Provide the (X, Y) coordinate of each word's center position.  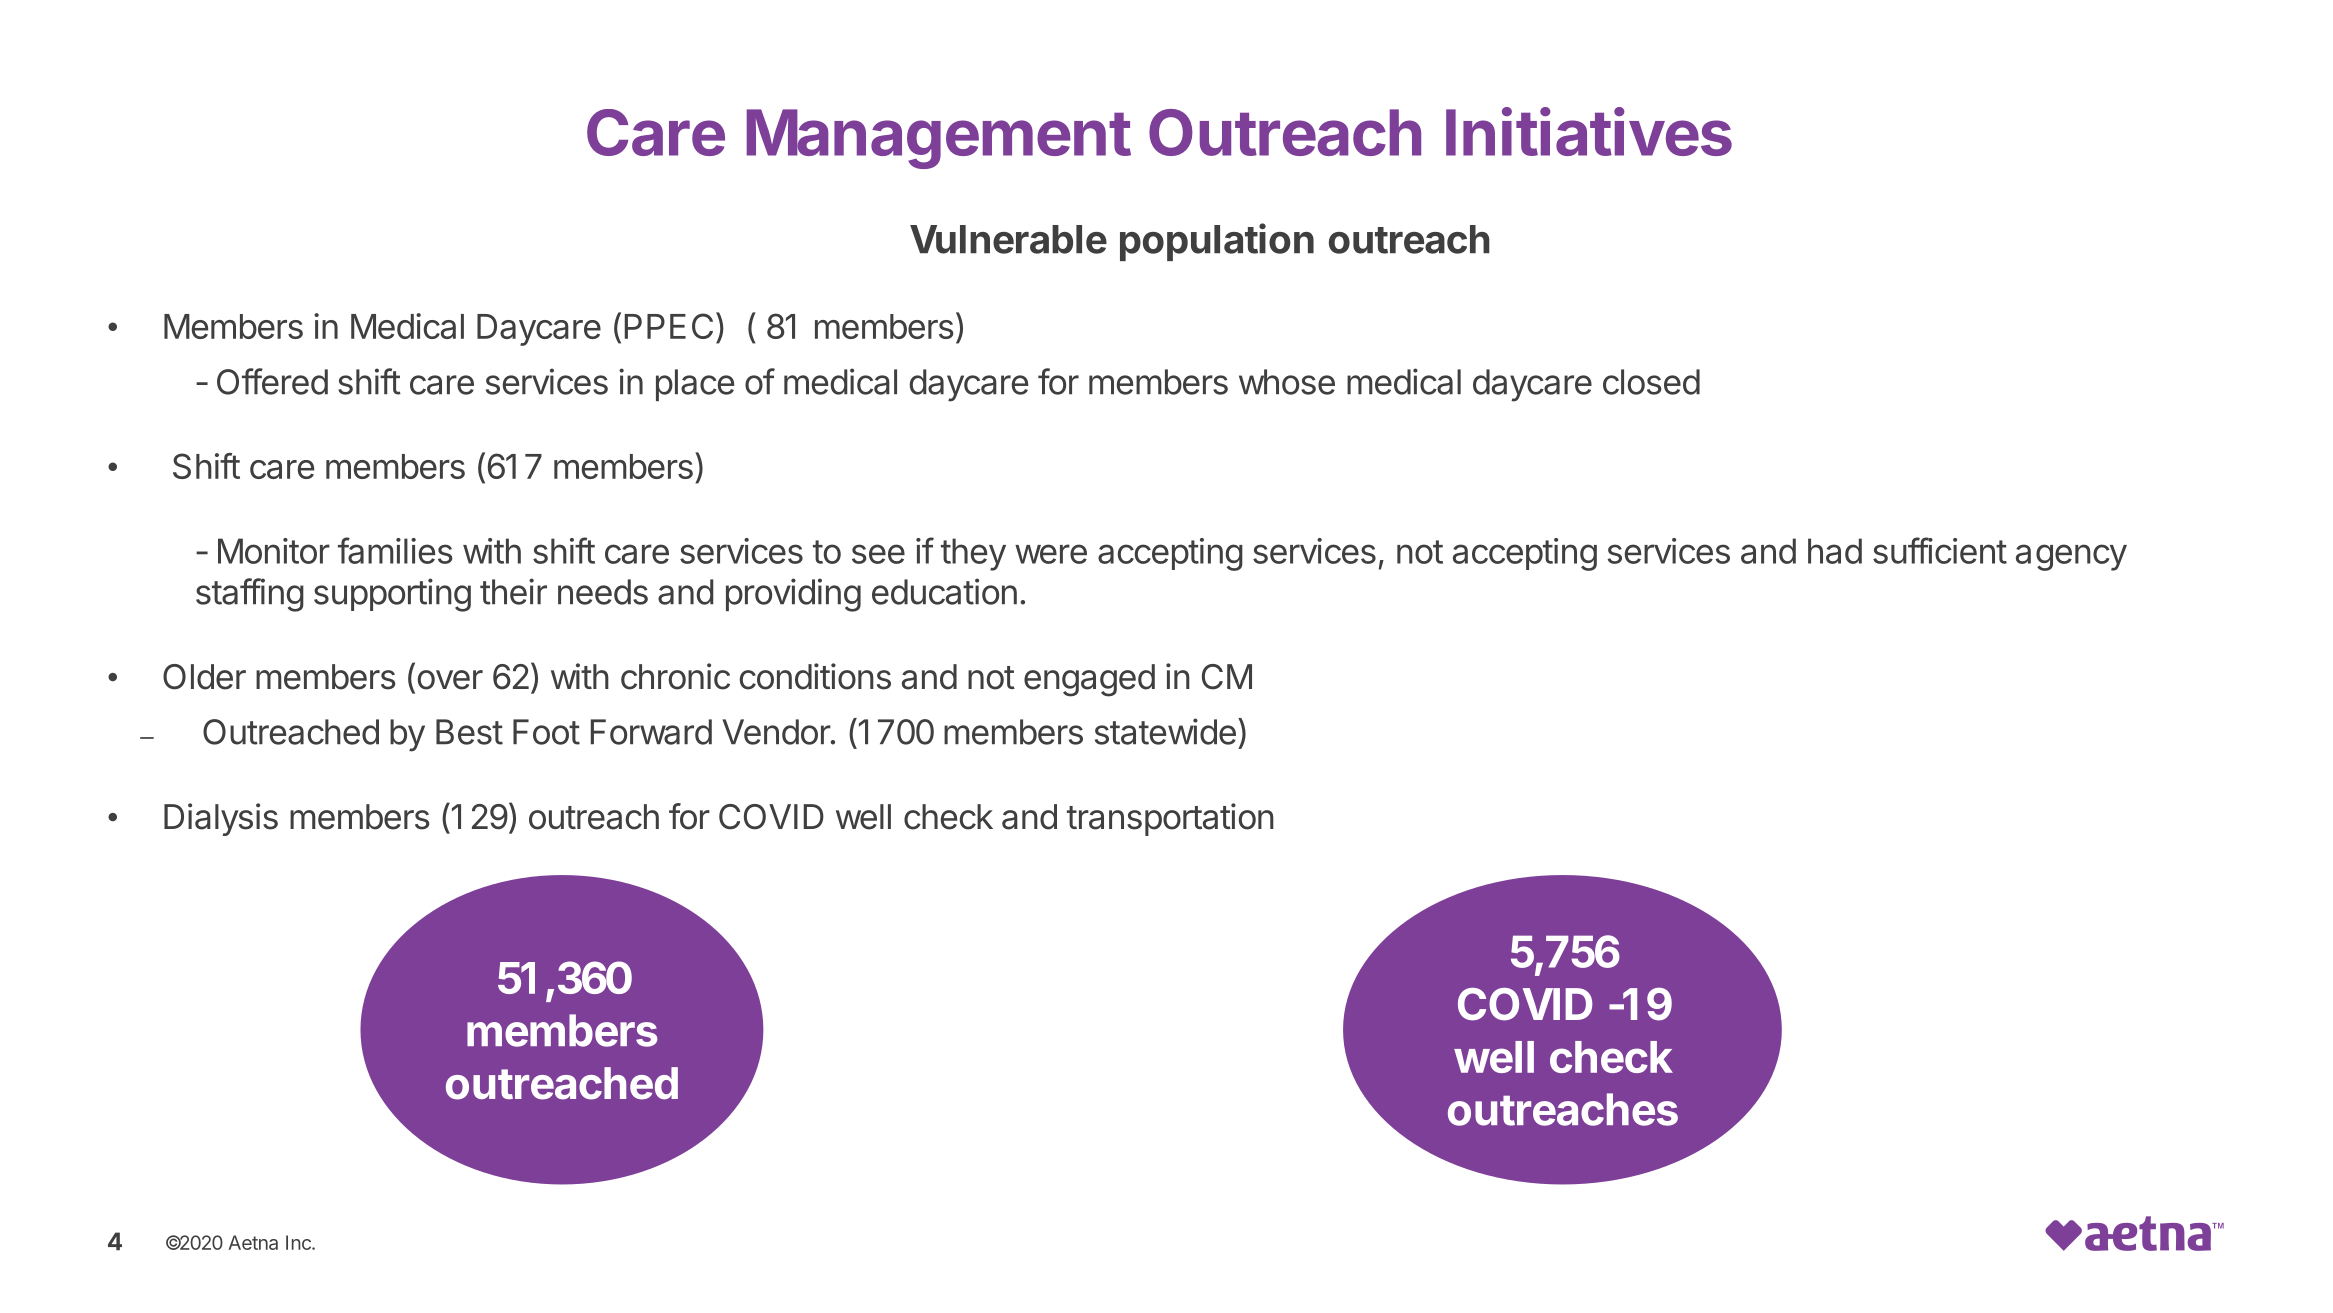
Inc (299, 1242)
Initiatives (1589, 131)
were (1051, 554)
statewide (1165, 731)
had (1835, 551)
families (395, 550)
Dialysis (221, 819)
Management (939, 139)
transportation (1170, 819)
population (1217, 242)
